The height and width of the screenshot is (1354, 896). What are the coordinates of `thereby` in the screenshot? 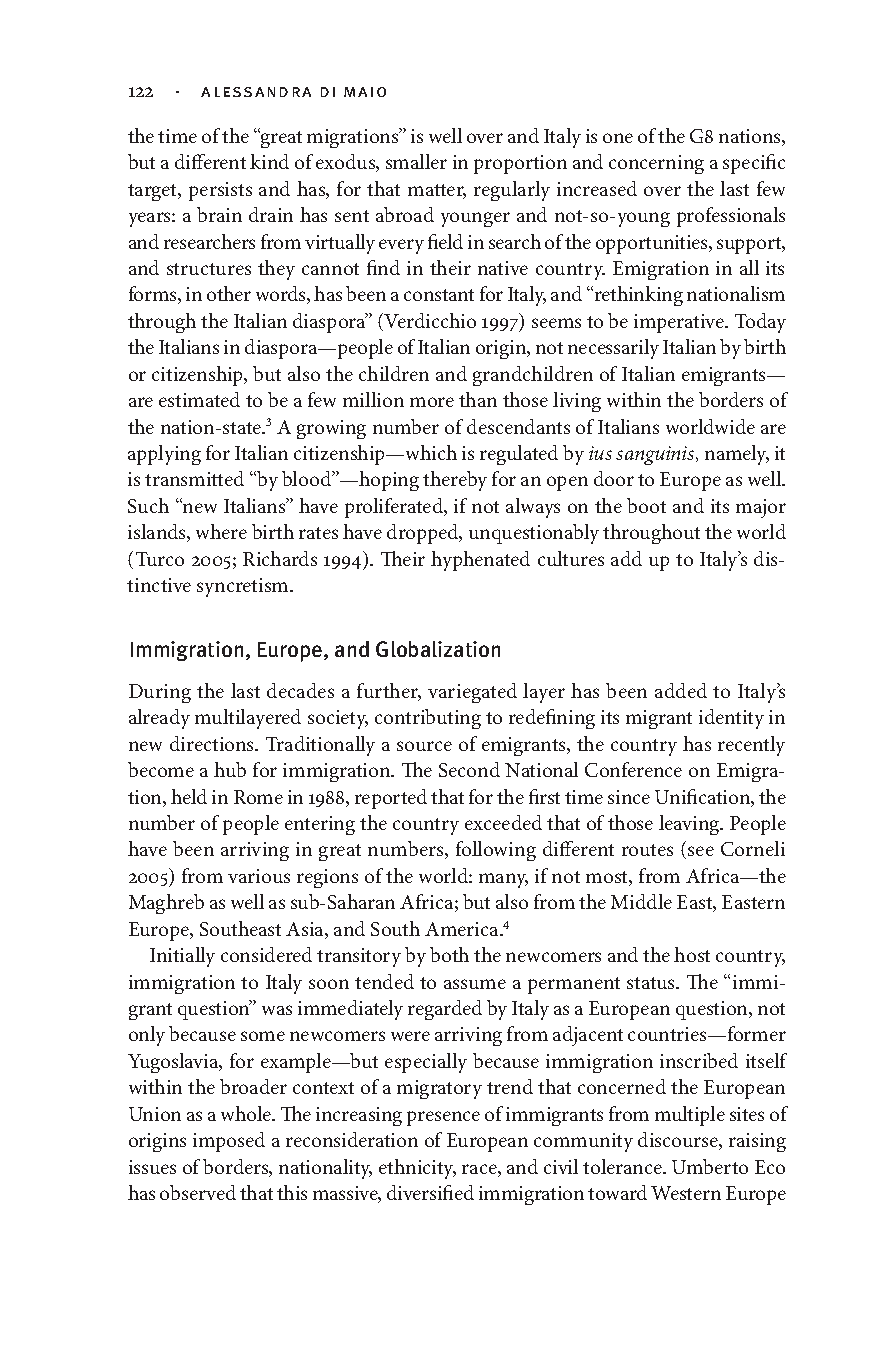 It's located at (455, 481).
